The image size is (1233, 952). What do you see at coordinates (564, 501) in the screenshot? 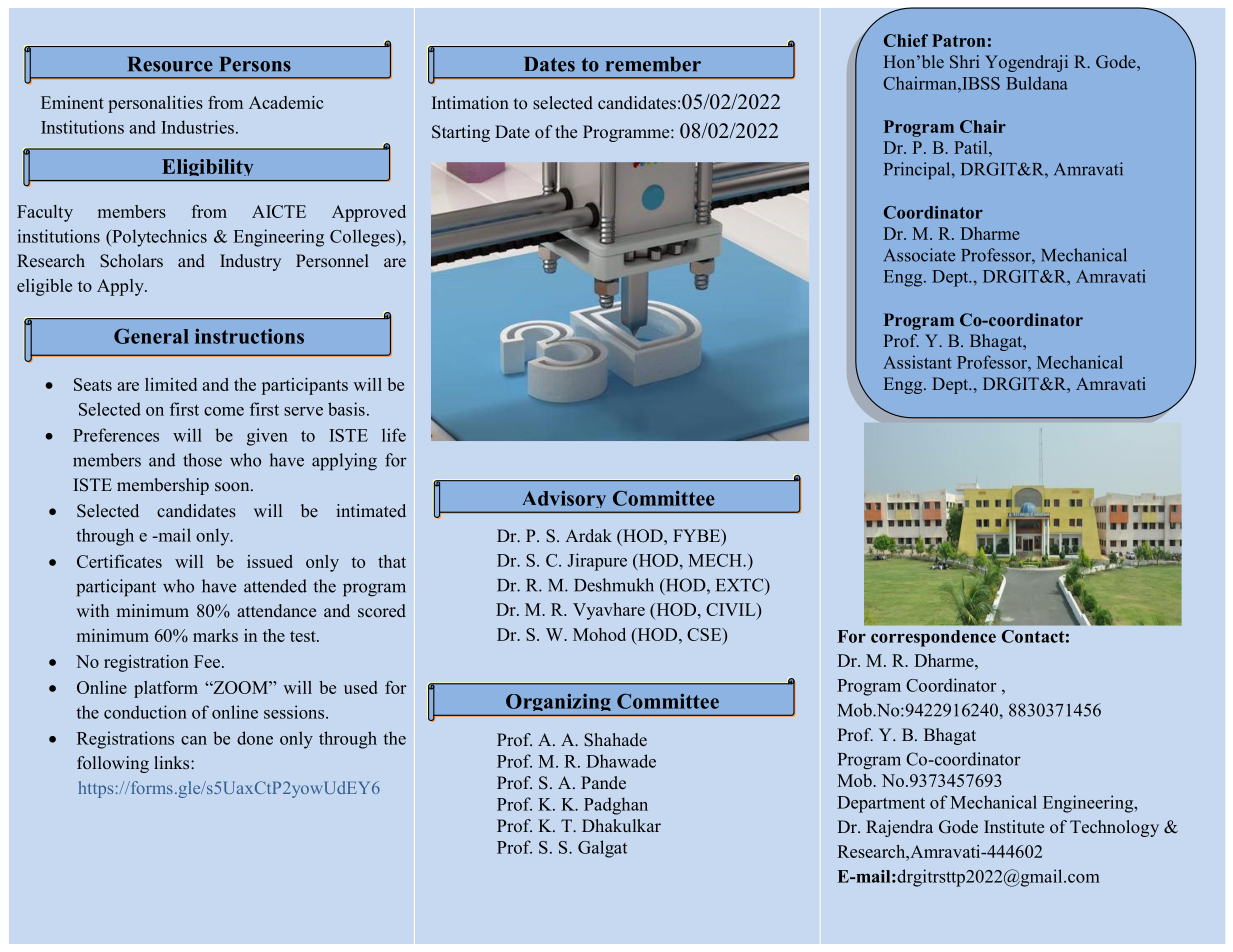
I see `Advisory` at bounding box center [564, 501].
